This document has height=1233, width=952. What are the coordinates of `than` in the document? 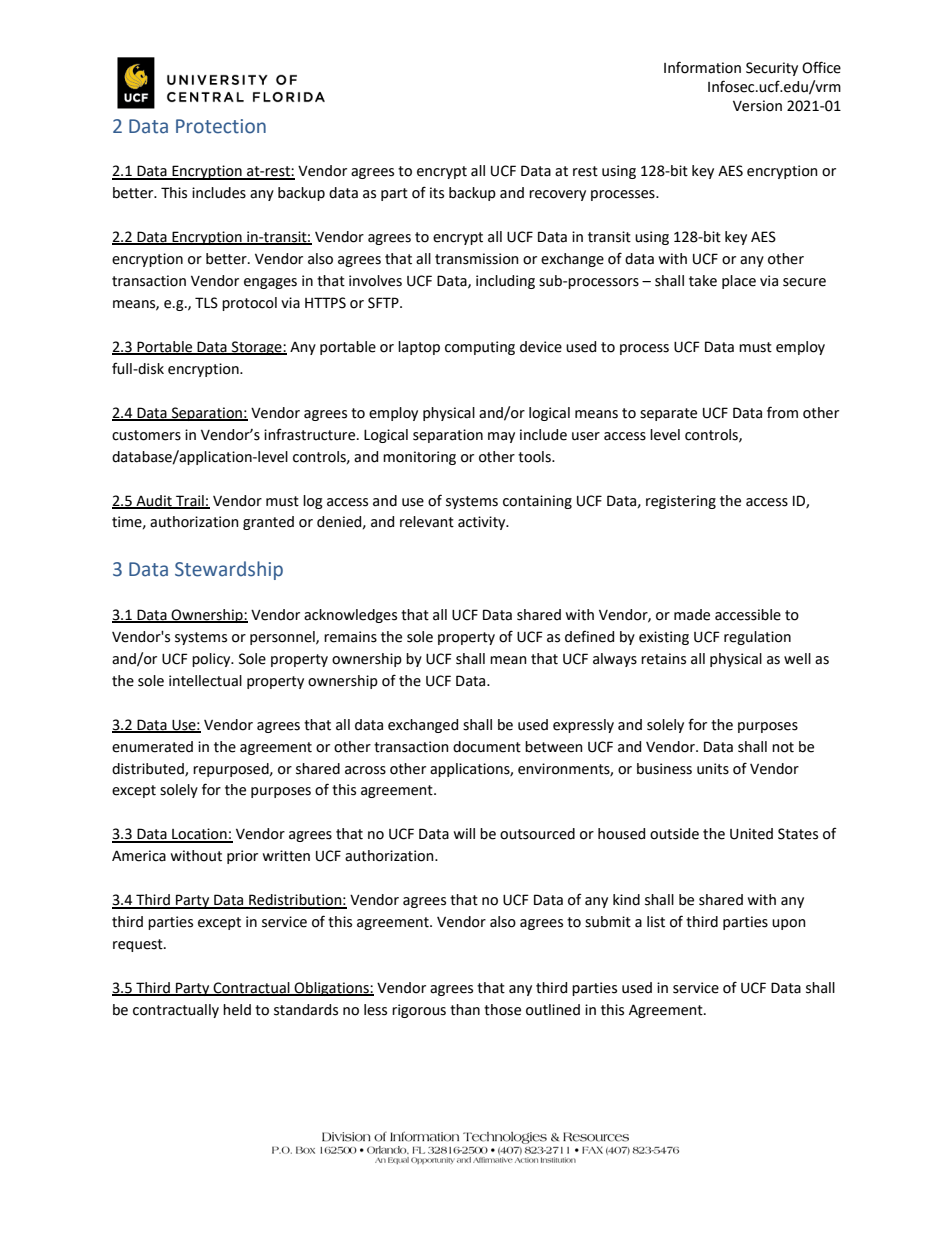 It's located at (465, 1010).
